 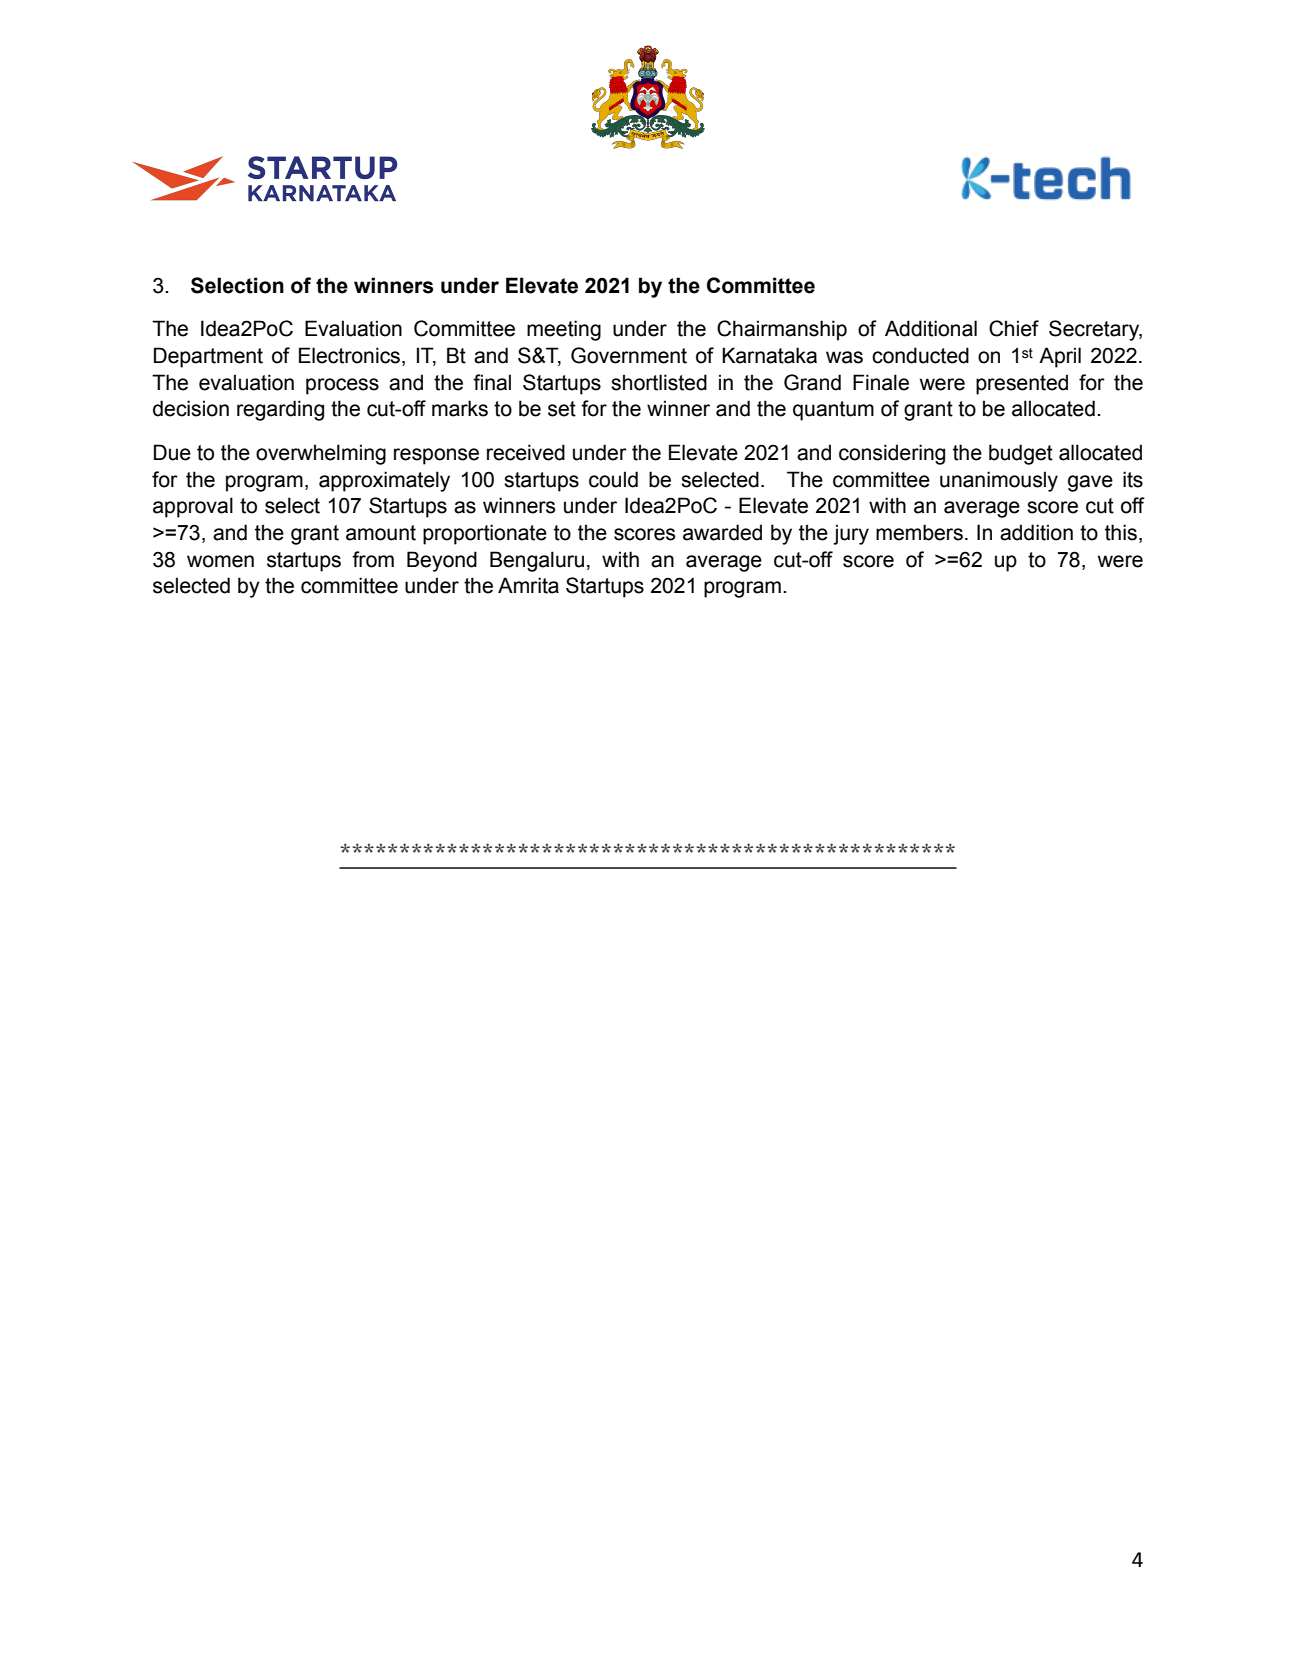 I want to click on Chief, so click(x=1014, y=328).
